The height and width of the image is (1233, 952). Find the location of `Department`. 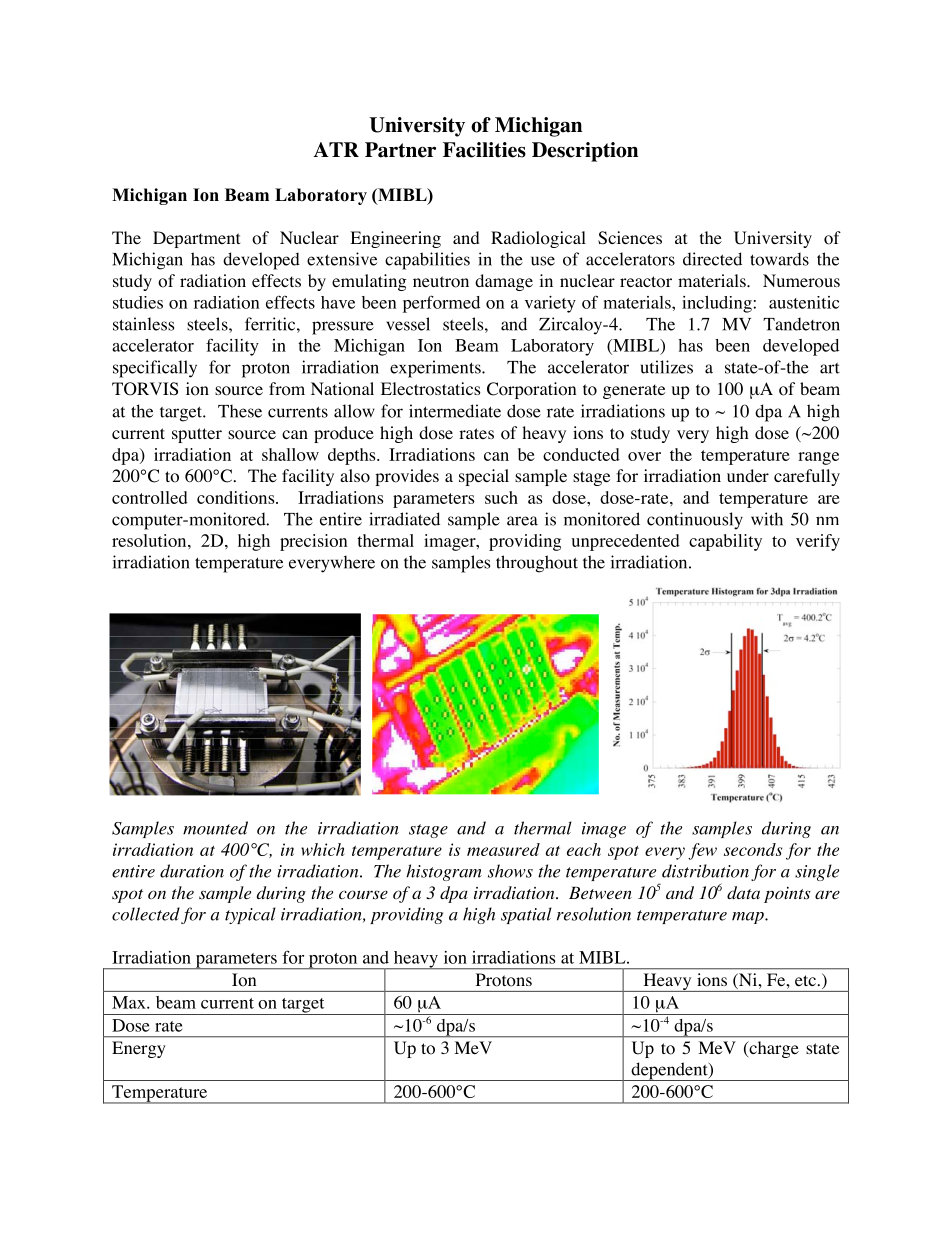

Department is located at coordinates (196, 239).
